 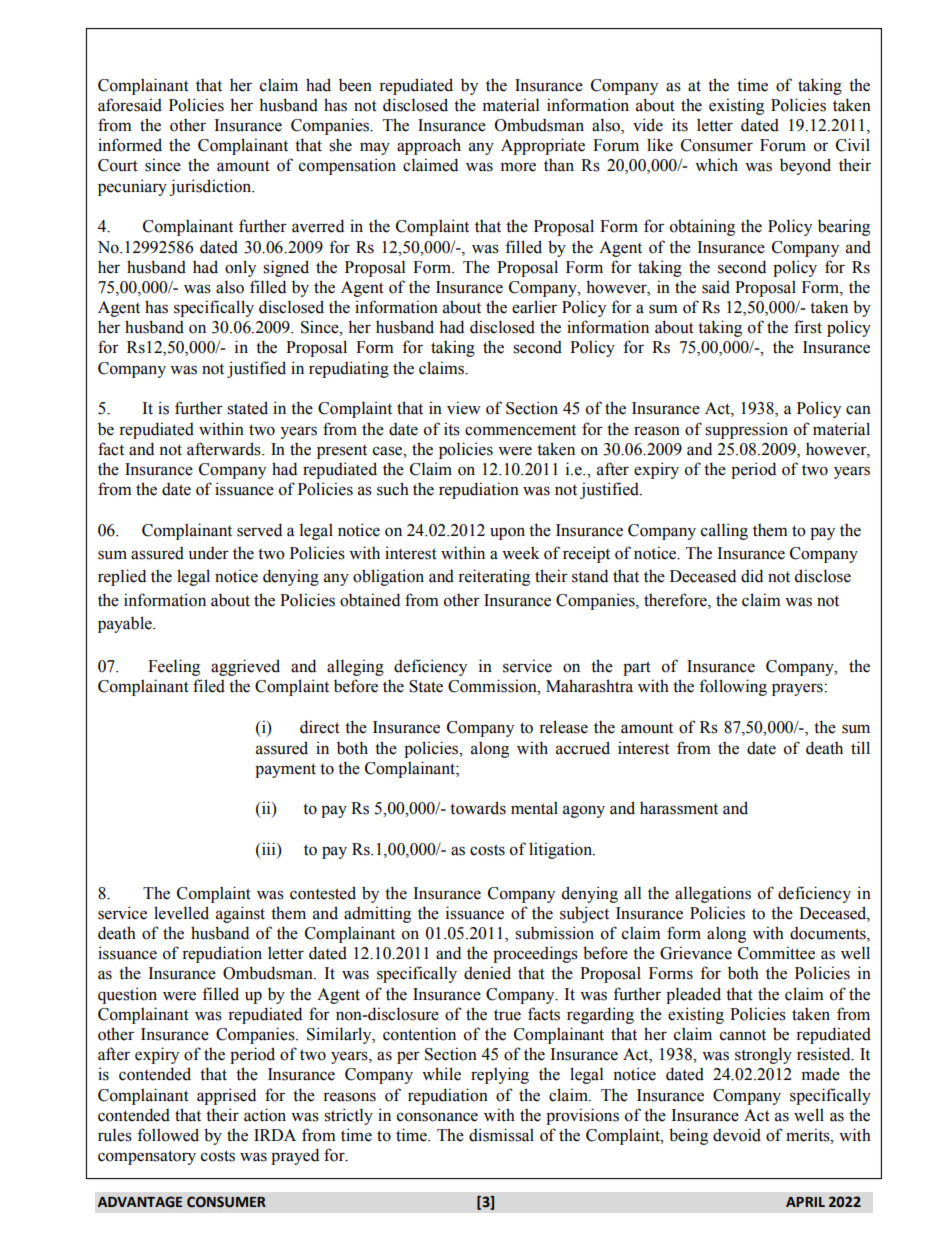 What do you see at coordinates (805, 166) in the screenshot?
I see `beyond` at bounding box center [805, 166].
